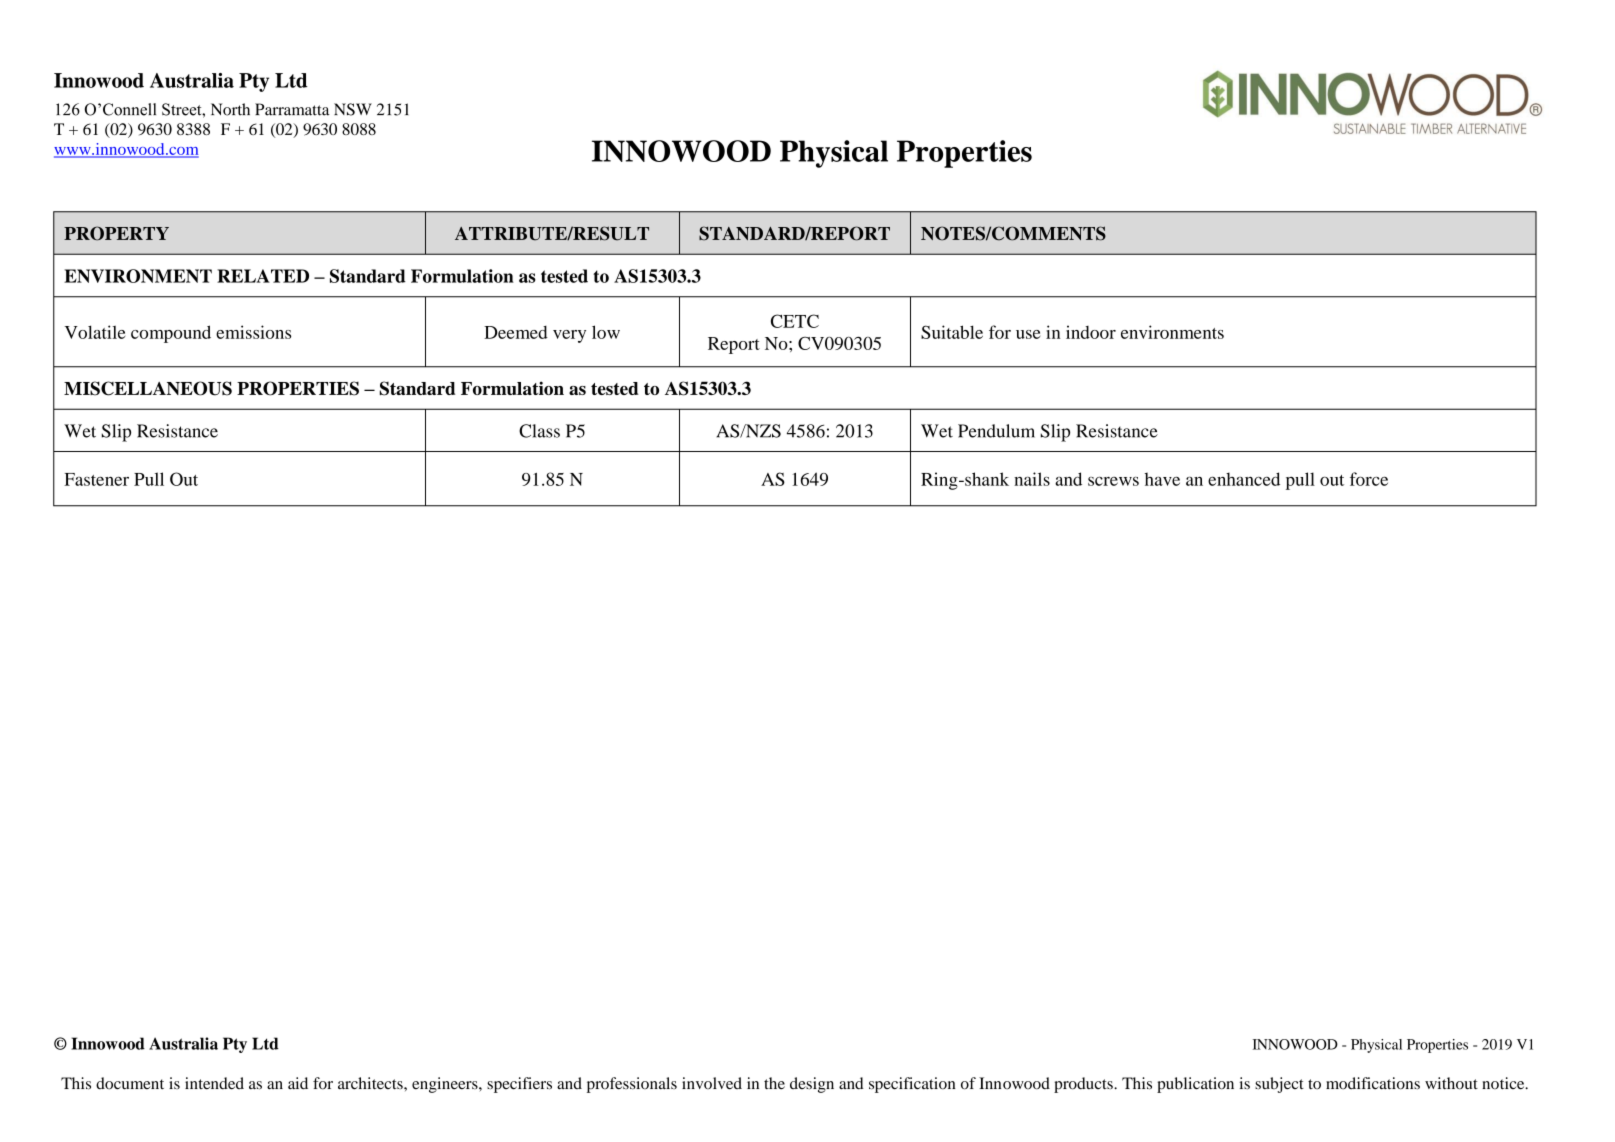 The image size is (1615, 1142). Describe the element at coordinates (353, 109) in the screenshot. I see `NSW` at that location.
